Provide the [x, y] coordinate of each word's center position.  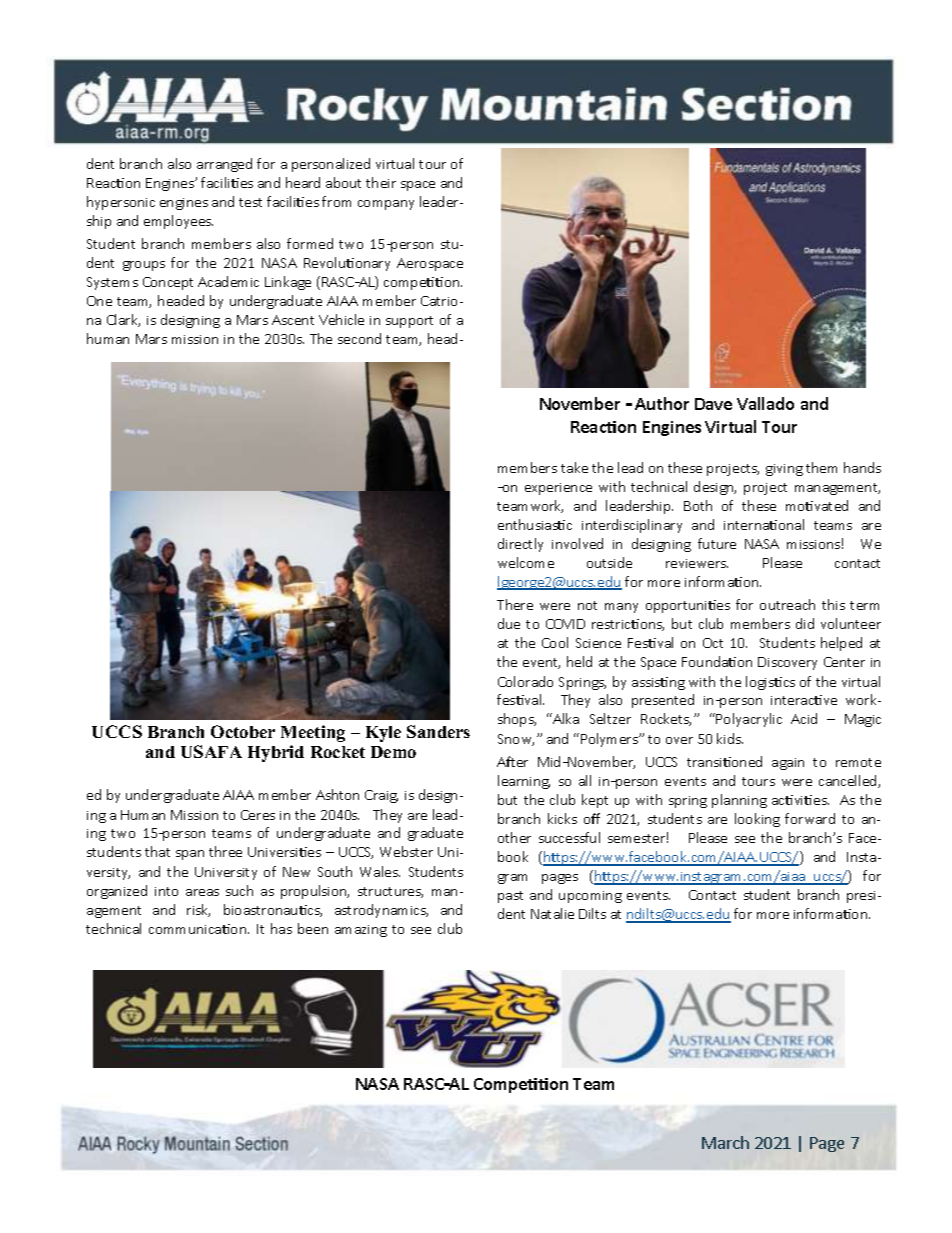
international [764, 524]
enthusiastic [535, 524]
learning [524, 782]
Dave [713, 404]
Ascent [293, 320]
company [386, 205]
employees [178, 222]
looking [757, 820]
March [725, 1142]
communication [199, 929]
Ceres [258, 815]
